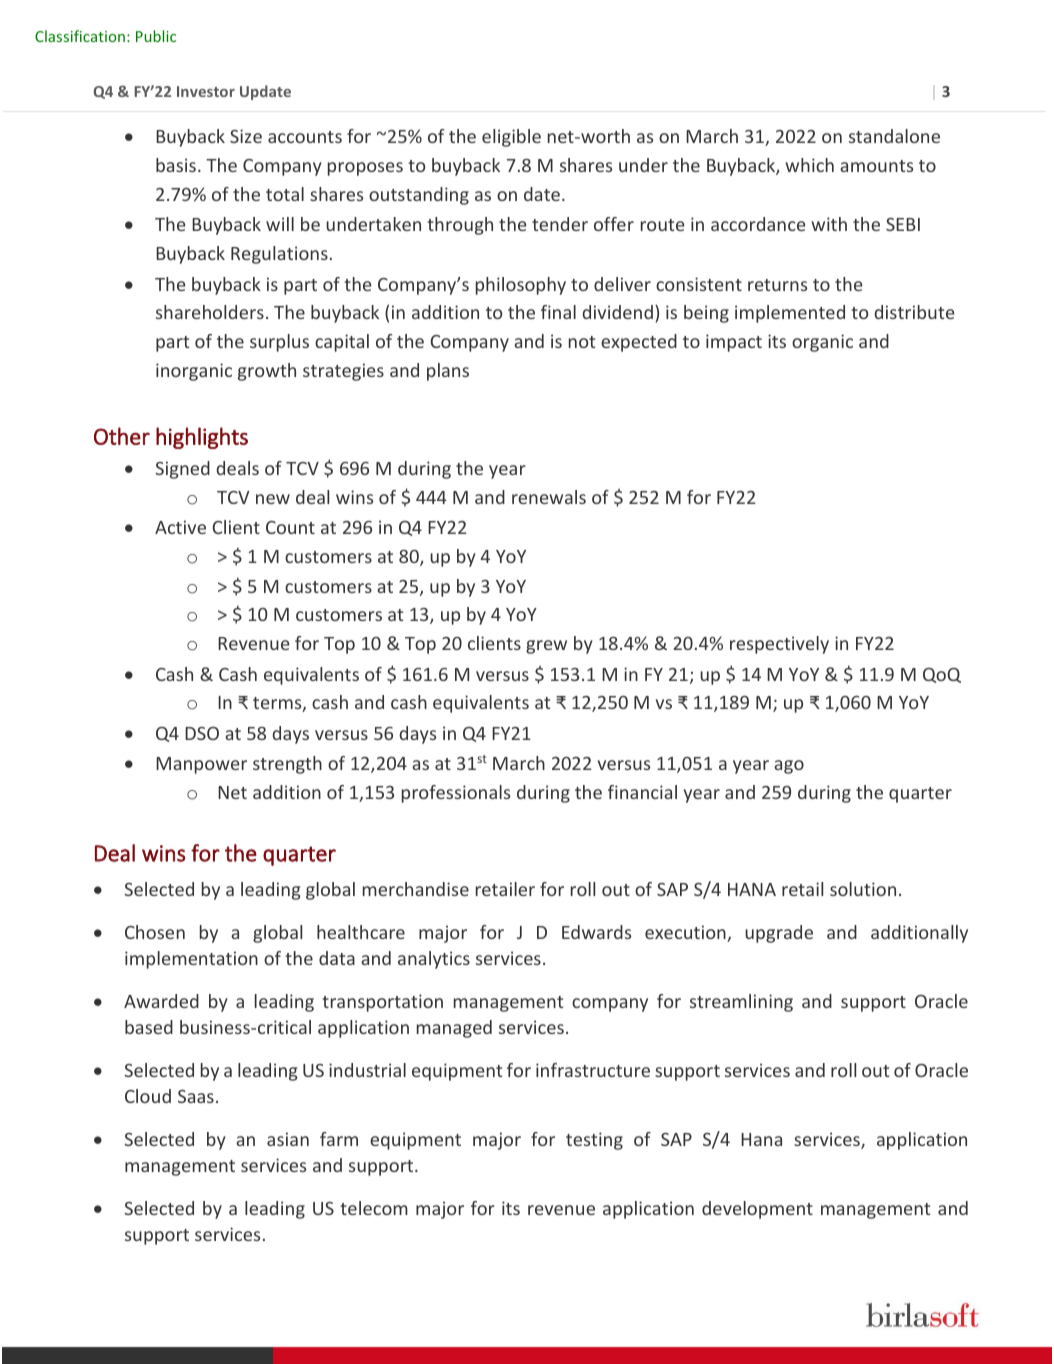  I want to click on grew, so click(546, 647).
